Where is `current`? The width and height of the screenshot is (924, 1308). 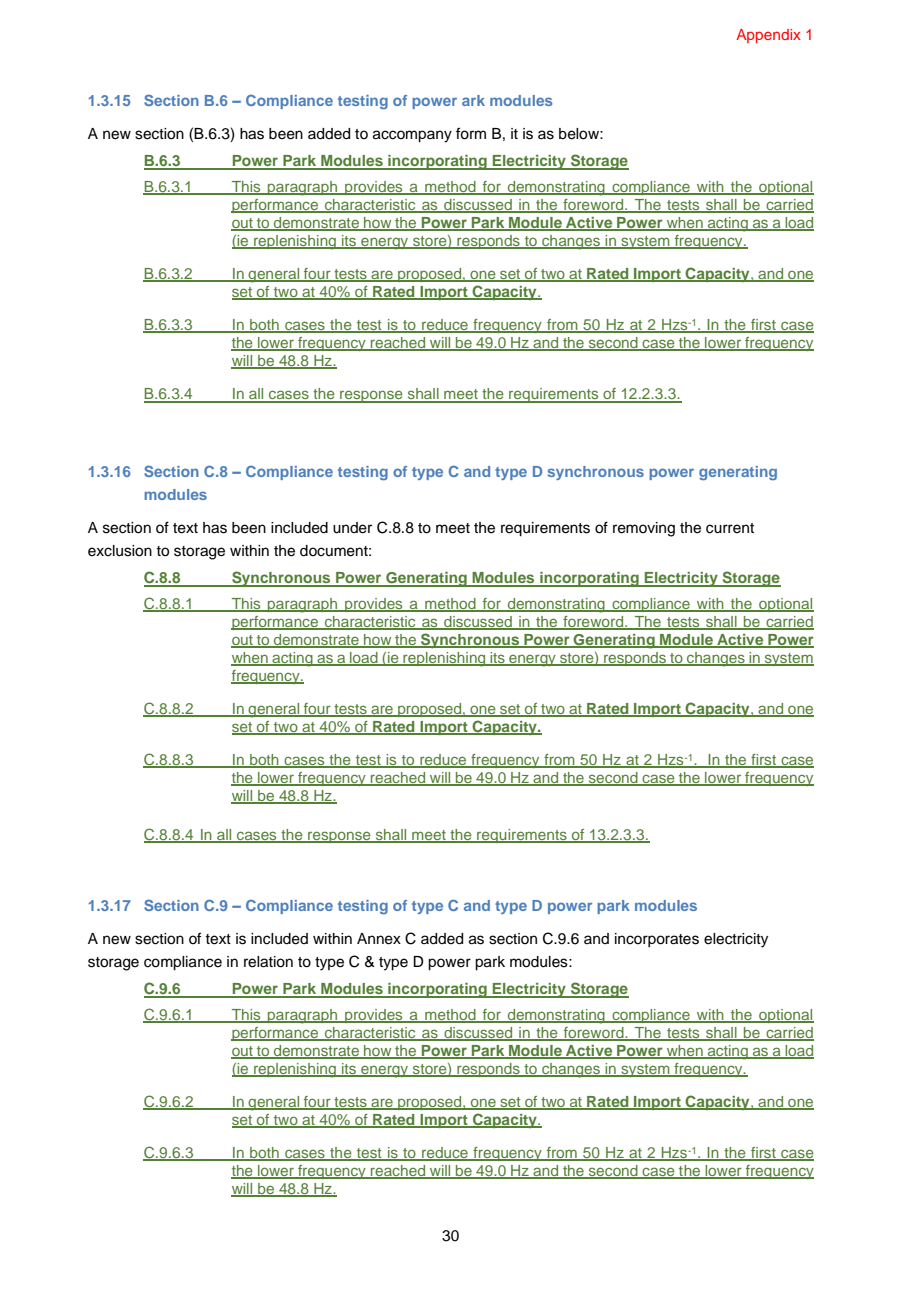 current is located at coordinates (730, 528).
